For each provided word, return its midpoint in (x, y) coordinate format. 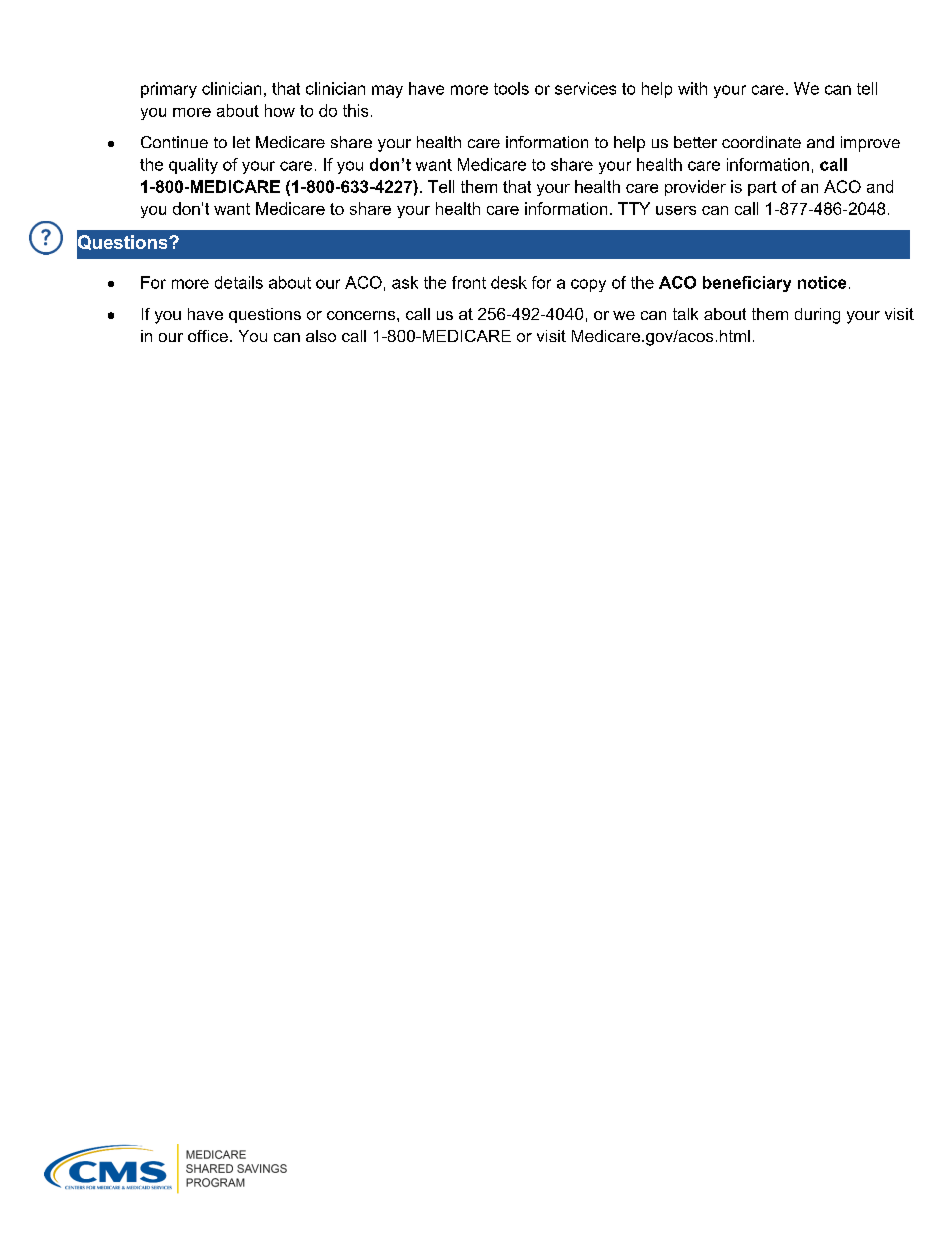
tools (511, 88)
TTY (634, 208)
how (280, 110)
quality (193, 166)
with (692, 88)
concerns (361, 315)
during (817, 316)
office (208, 336)
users (676, 210)
